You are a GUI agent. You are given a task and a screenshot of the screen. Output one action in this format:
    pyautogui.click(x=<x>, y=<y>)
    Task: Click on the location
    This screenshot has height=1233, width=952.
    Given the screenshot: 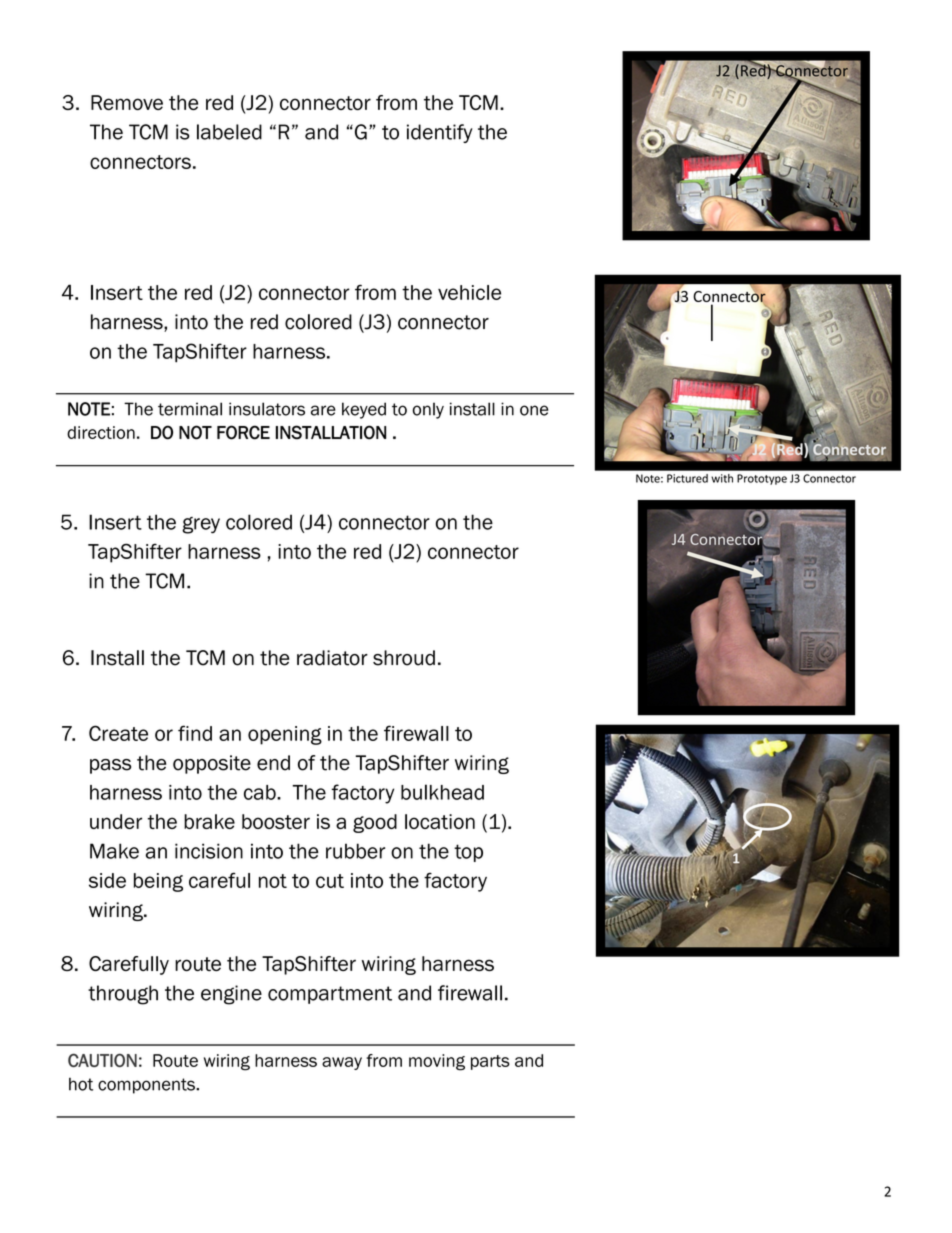 What is the action you would take?
    pyautogui.click(x=440, y=821)
